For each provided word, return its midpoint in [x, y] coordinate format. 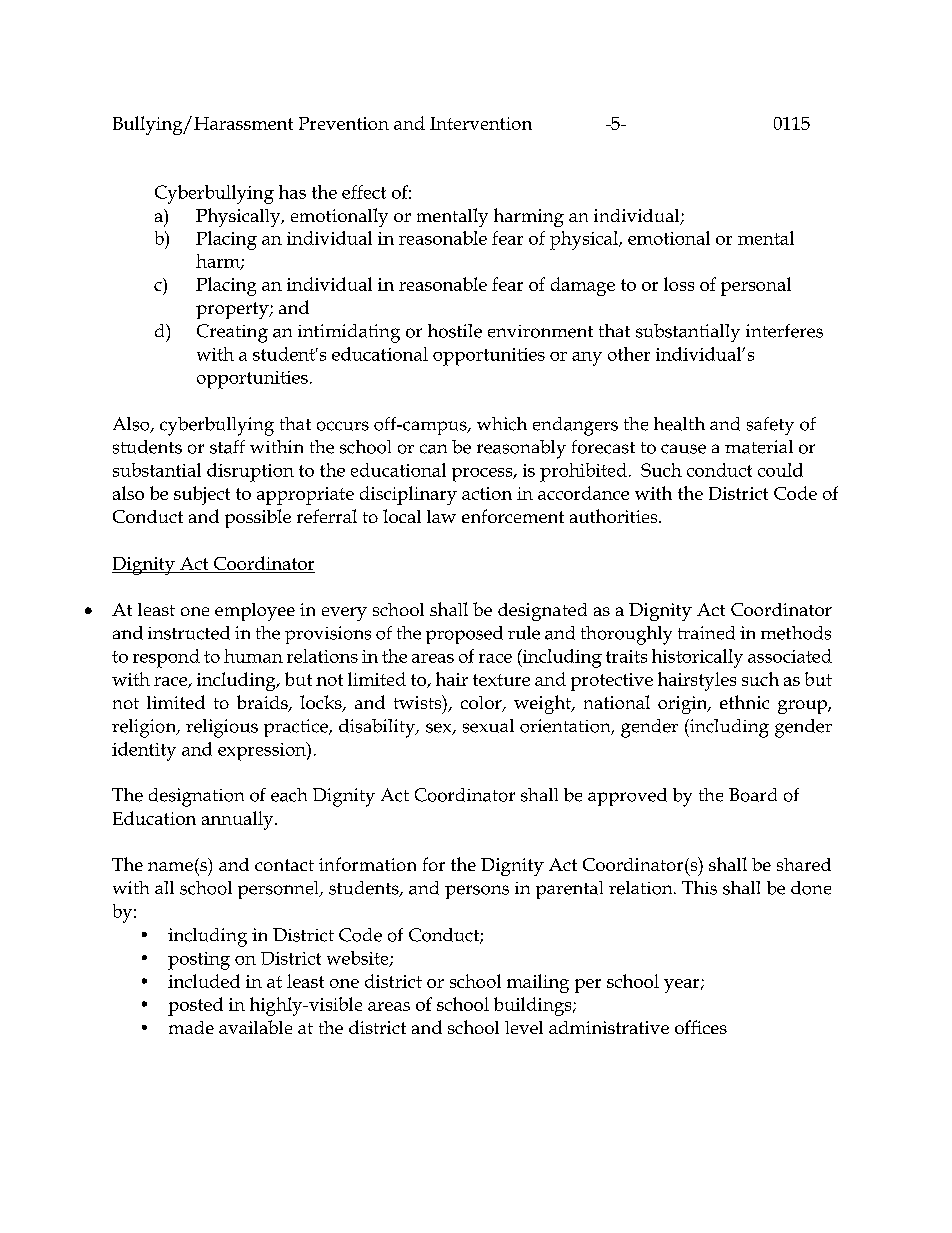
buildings [534, 1006]
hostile [455, 331]
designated [542, 612]
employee [255, 612]
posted [195, 1006]
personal [756, 286]
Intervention [481, 123]
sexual [488, 726]
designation [196, 797]
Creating [232, 333]
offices [701, 1027]
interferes [784, 331]
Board [753, 795]
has [292, 192]
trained [706, 633]
